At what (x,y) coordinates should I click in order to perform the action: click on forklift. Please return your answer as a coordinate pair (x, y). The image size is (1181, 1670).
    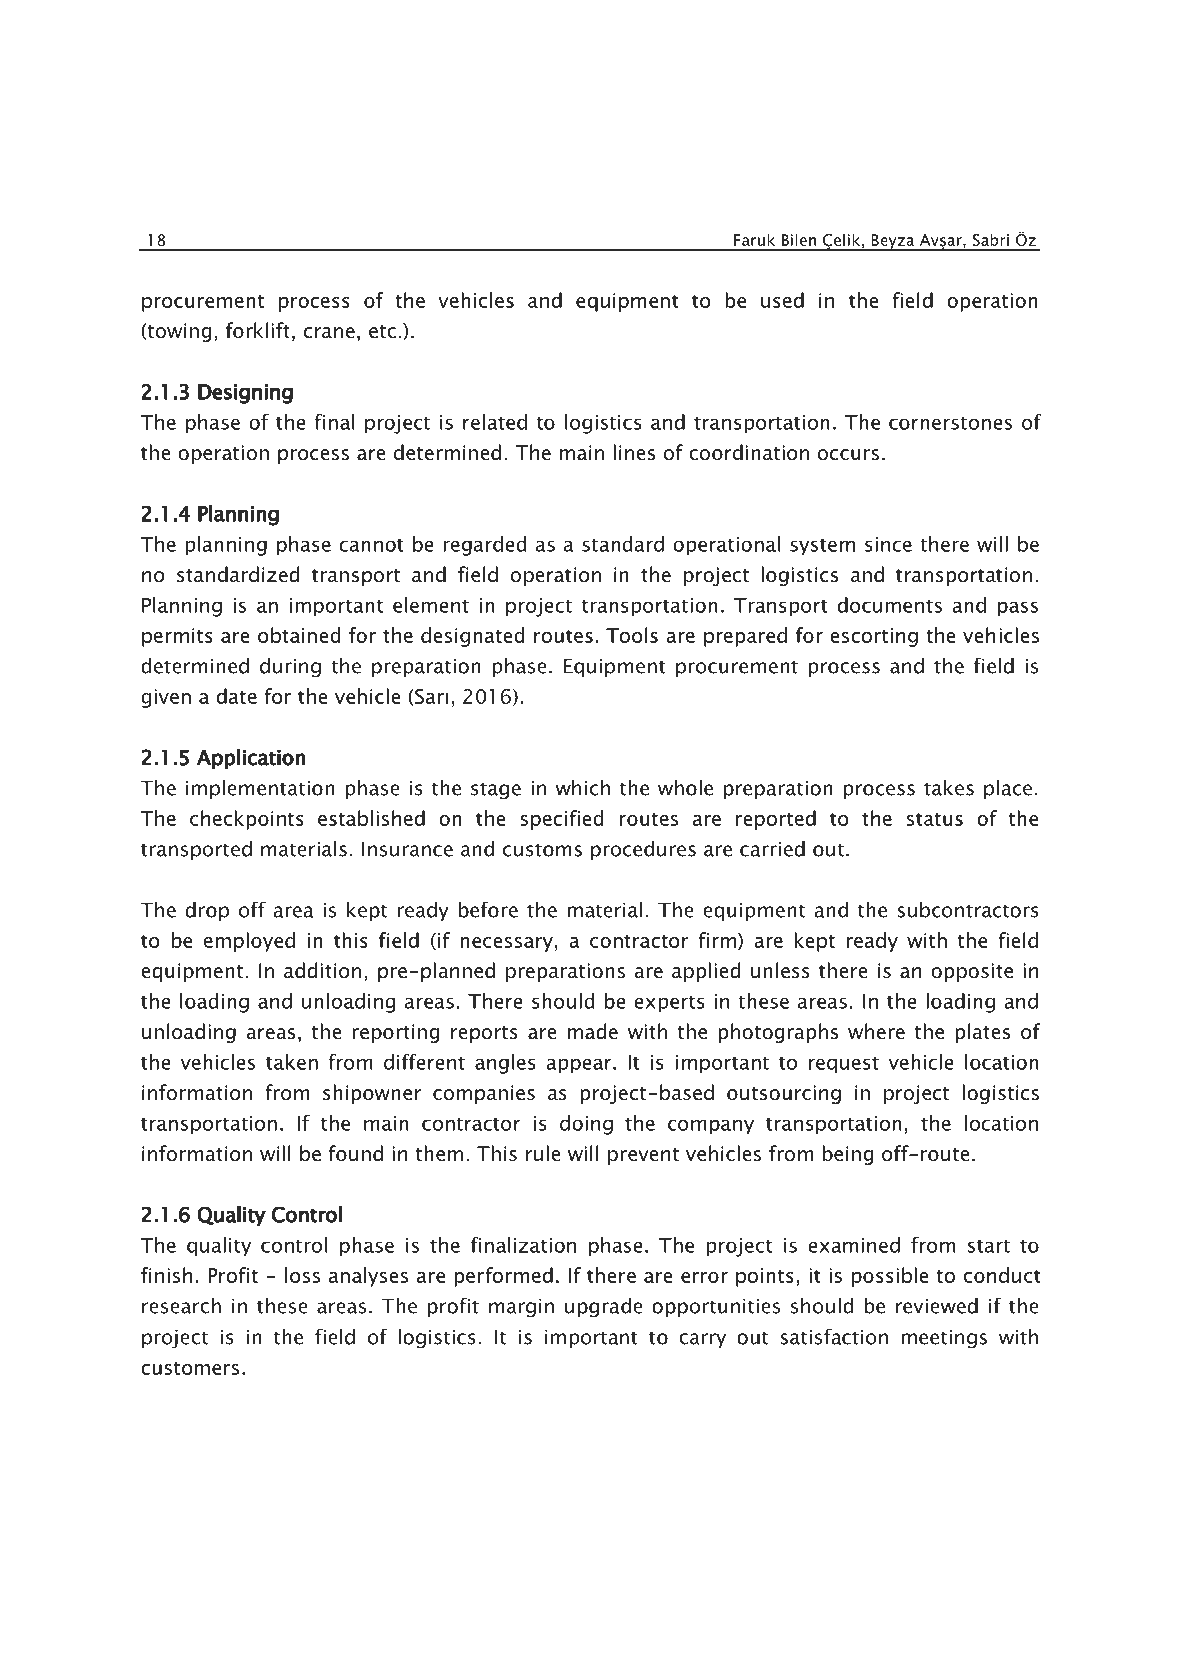
    Looking at the image, I should click on (258, 330).
